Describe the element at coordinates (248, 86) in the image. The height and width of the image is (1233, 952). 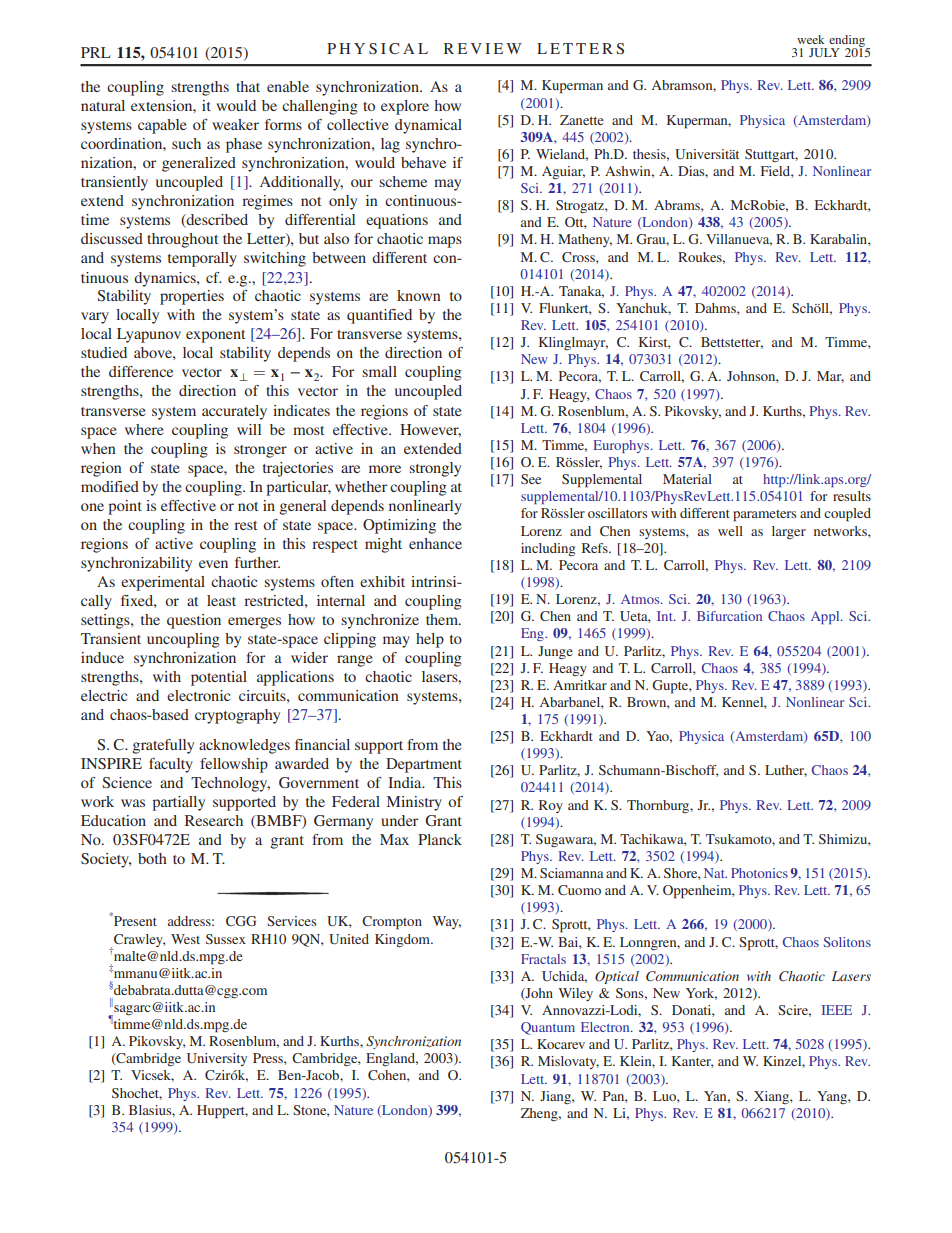
I see `that` at that location.
